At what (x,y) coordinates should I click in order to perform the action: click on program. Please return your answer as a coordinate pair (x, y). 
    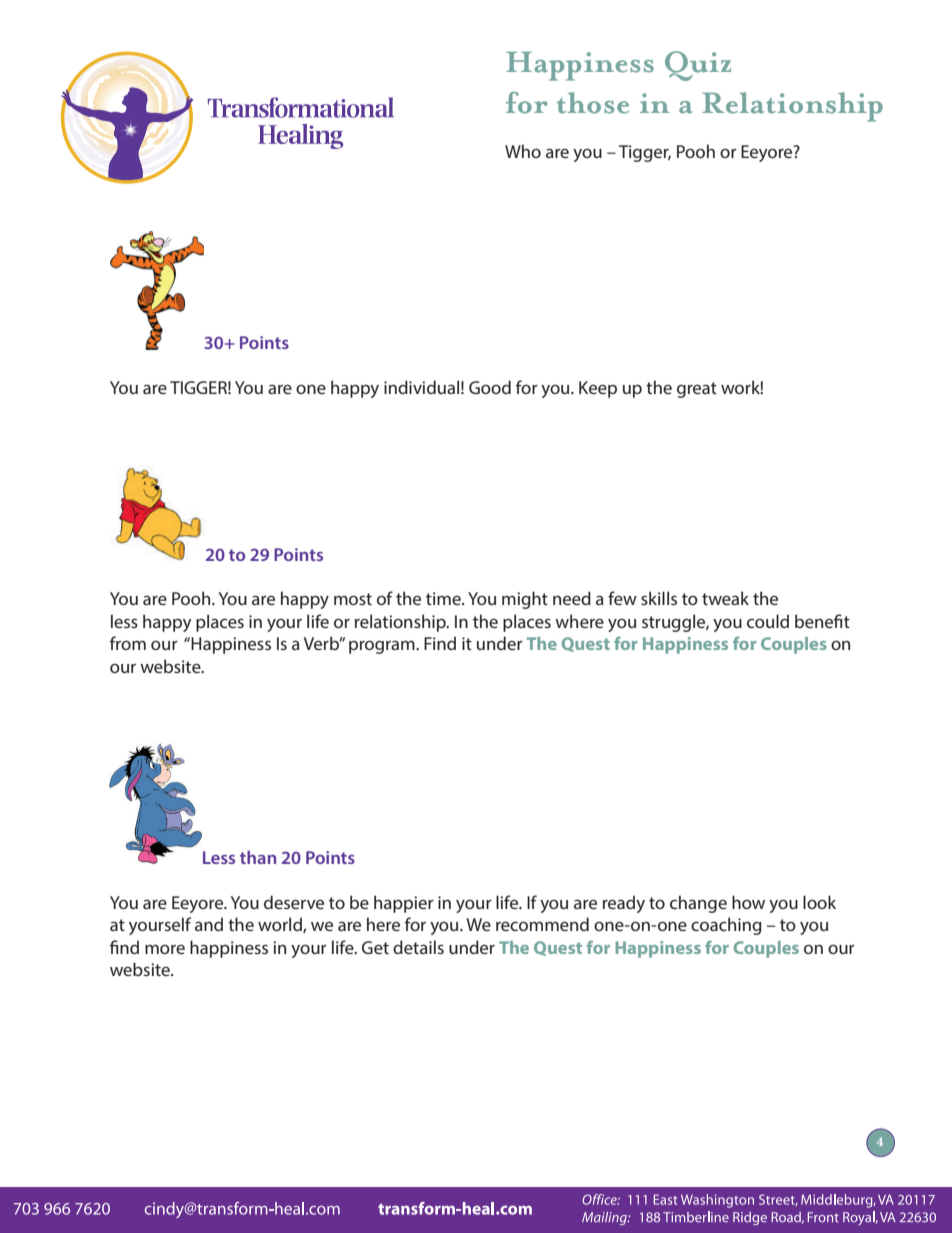
    Looking at the image, I should click on (383, 647).
